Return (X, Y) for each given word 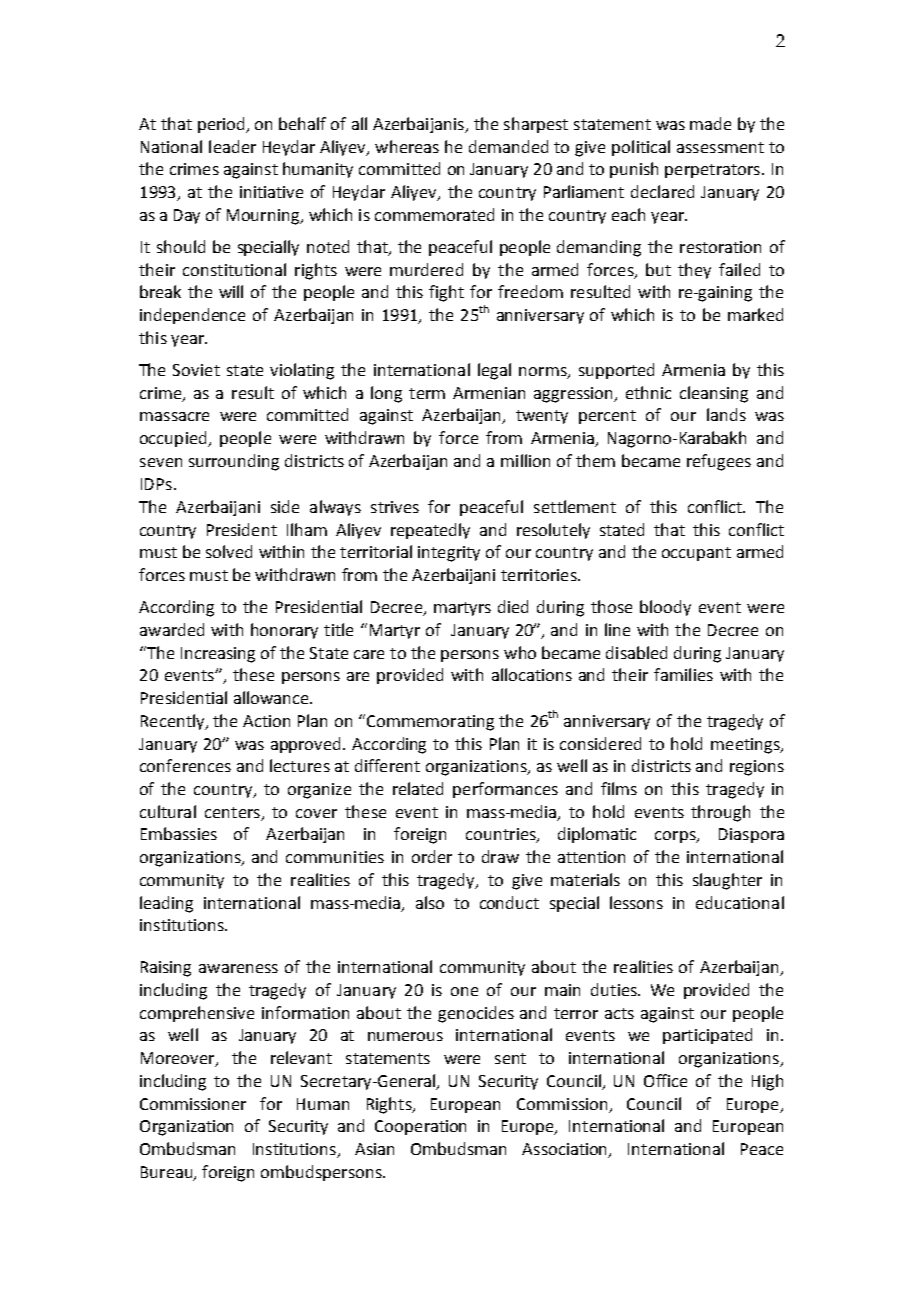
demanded (508, 146)
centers (232, 812)
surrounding (234, 462)
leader (232, 146)
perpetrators (712, 171)
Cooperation (420, 1127)
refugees (719, 462)
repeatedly (430, 531)
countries (502, 835)
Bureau (168, 1173)
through (720, 813)
